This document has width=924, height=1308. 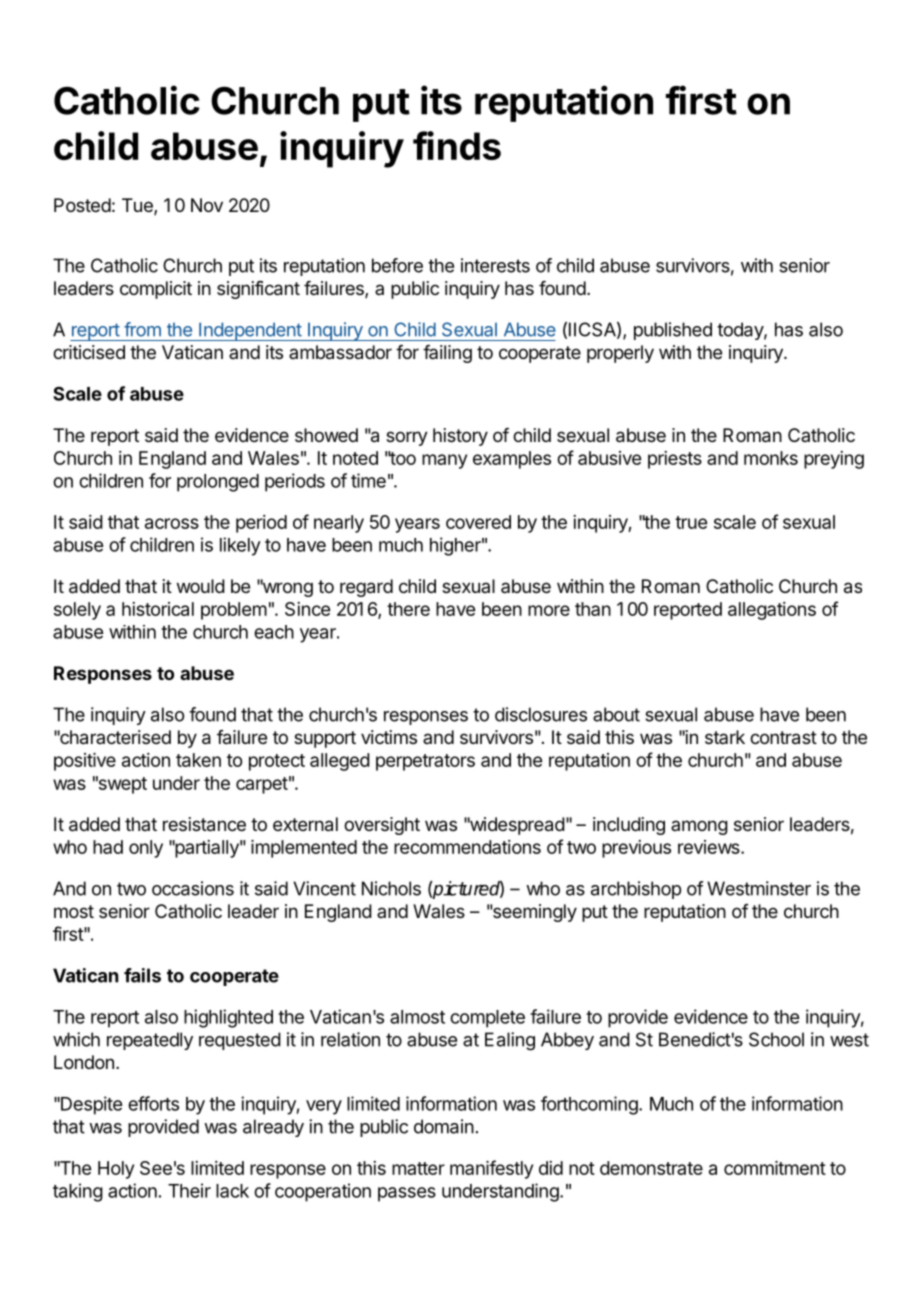 What do you see at coordinates (408, 609) in the document?
I see `there` at bounding box center [408, 609].
